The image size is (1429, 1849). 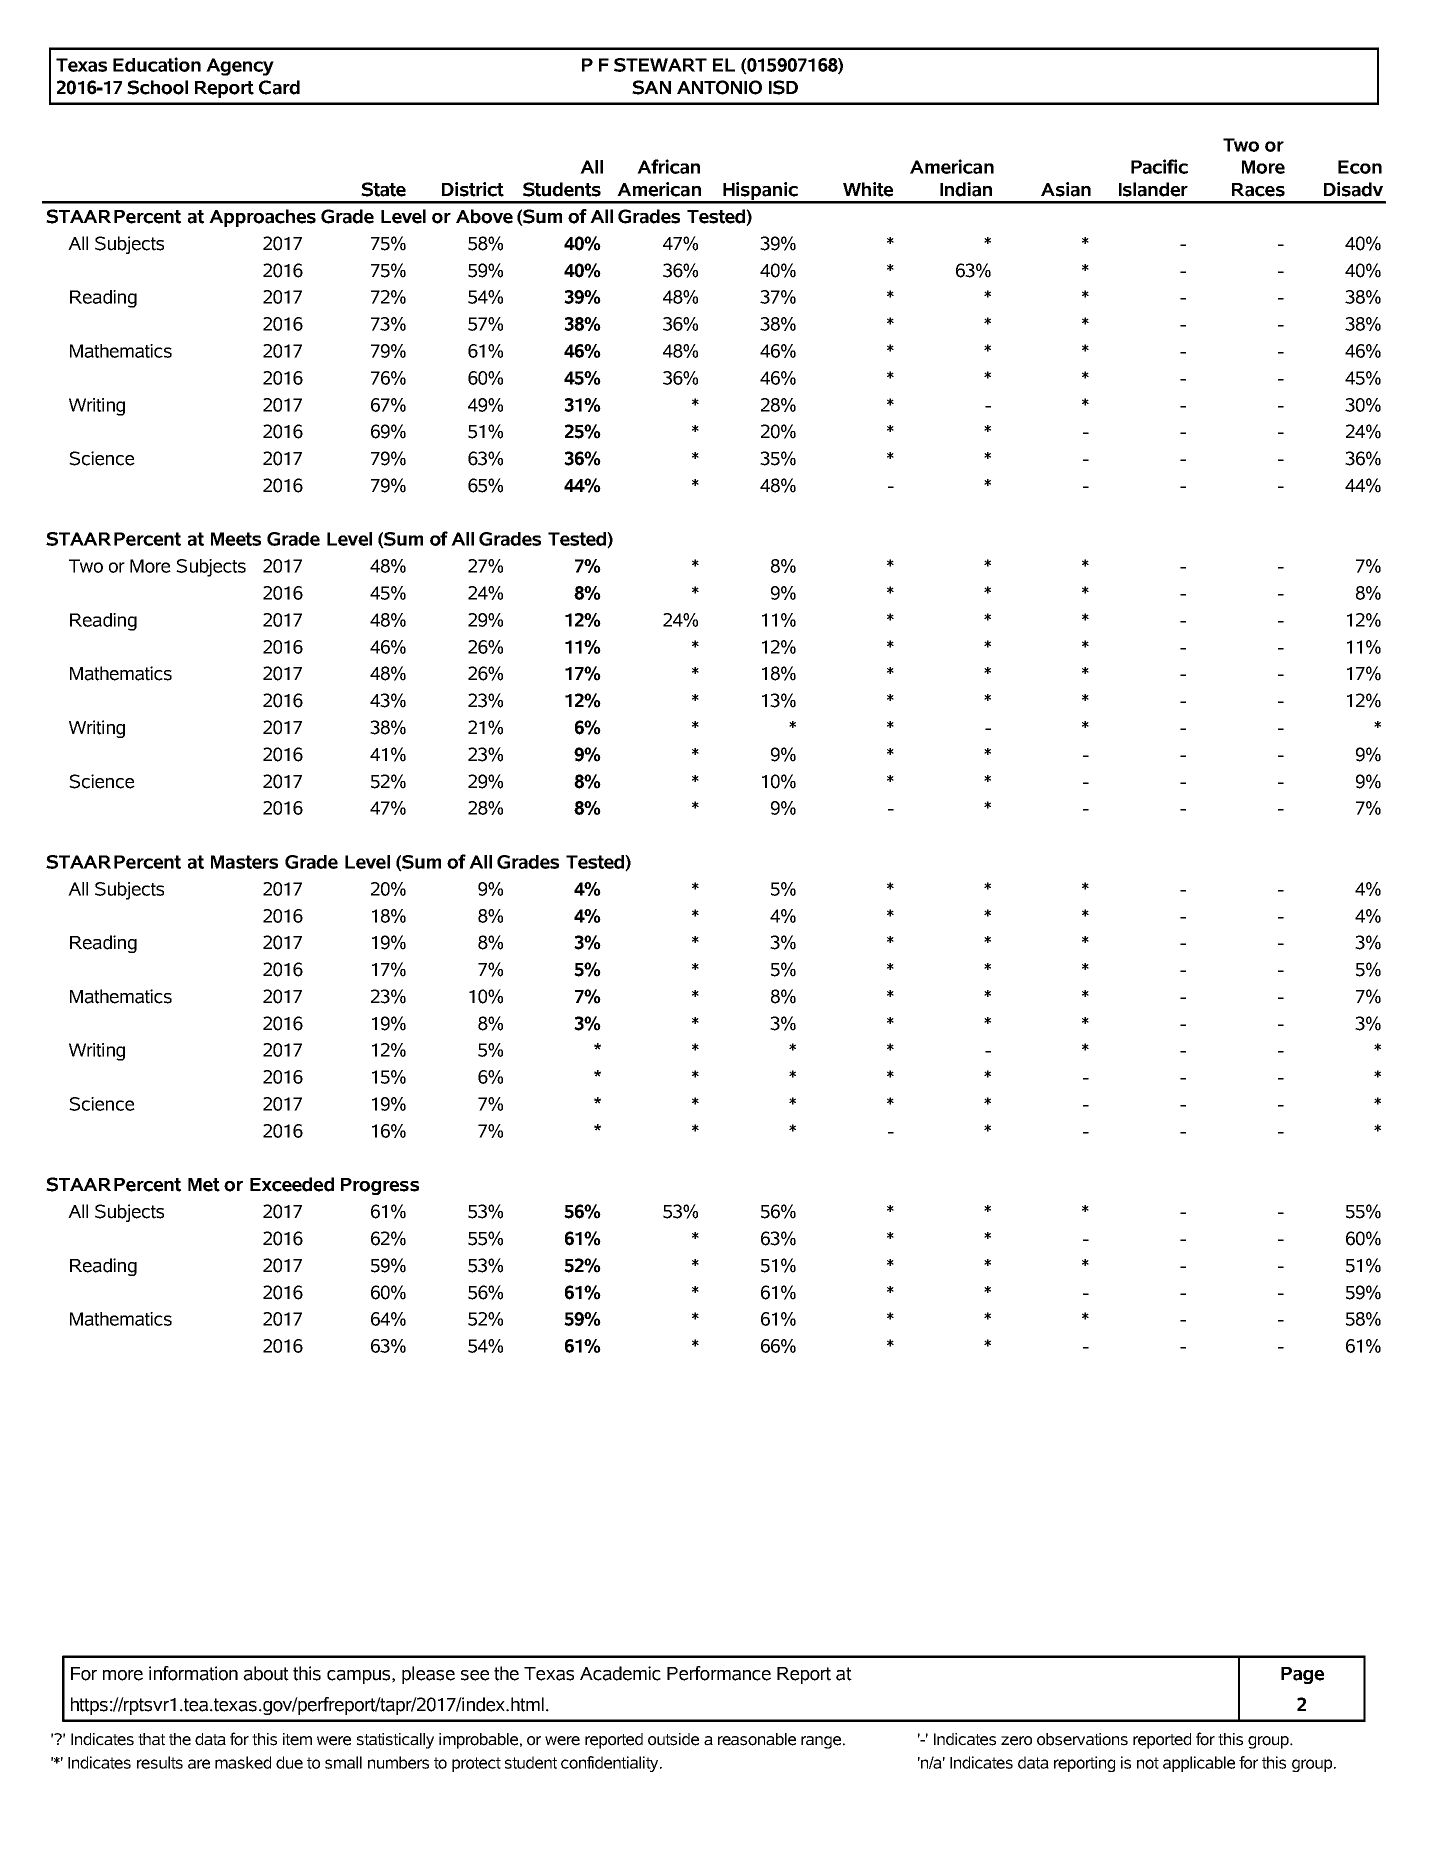 I want to click on Pacific, so click(x=1159, y=166).
